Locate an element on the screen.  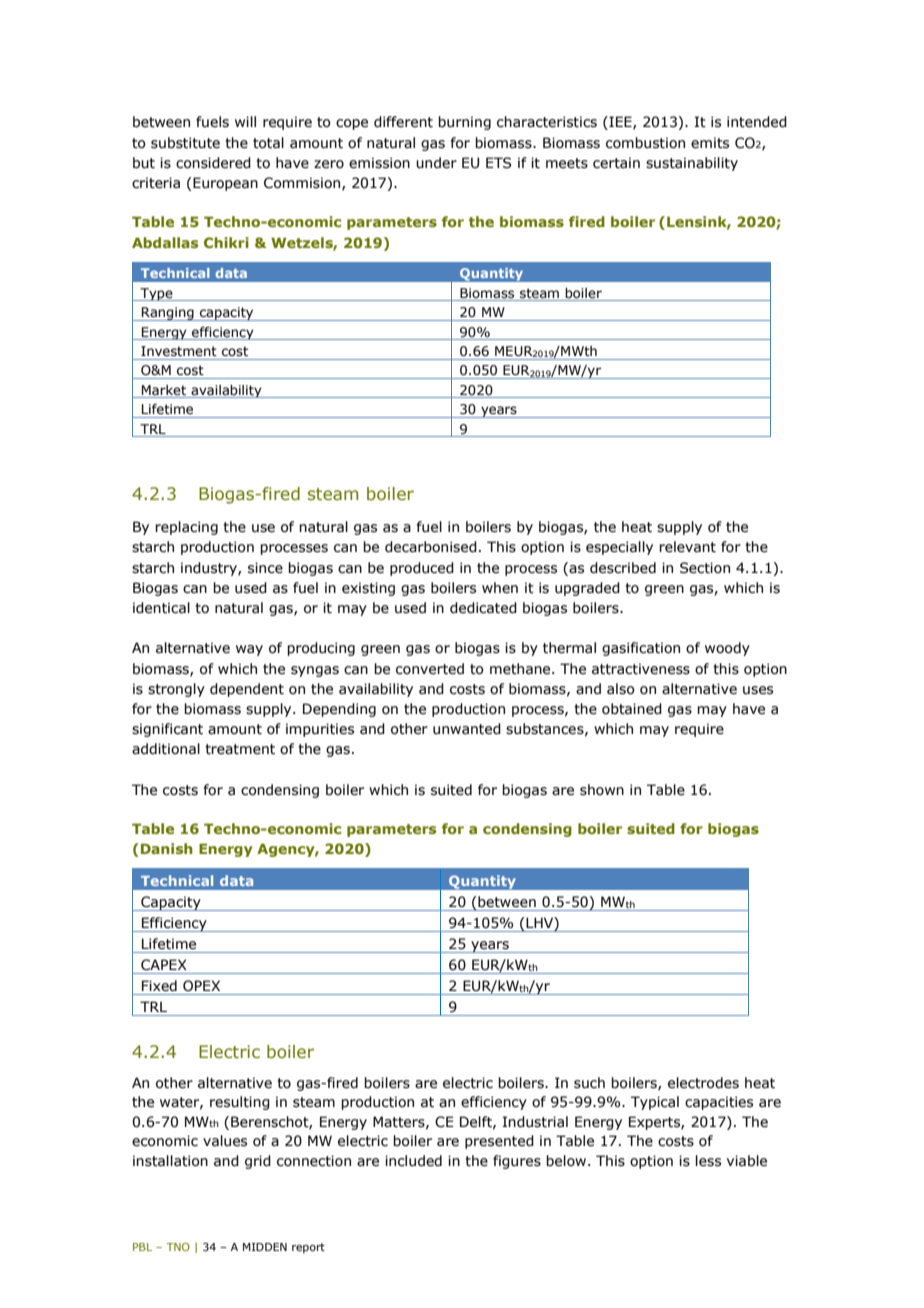
treatment is located at coordinates (240, 749).
